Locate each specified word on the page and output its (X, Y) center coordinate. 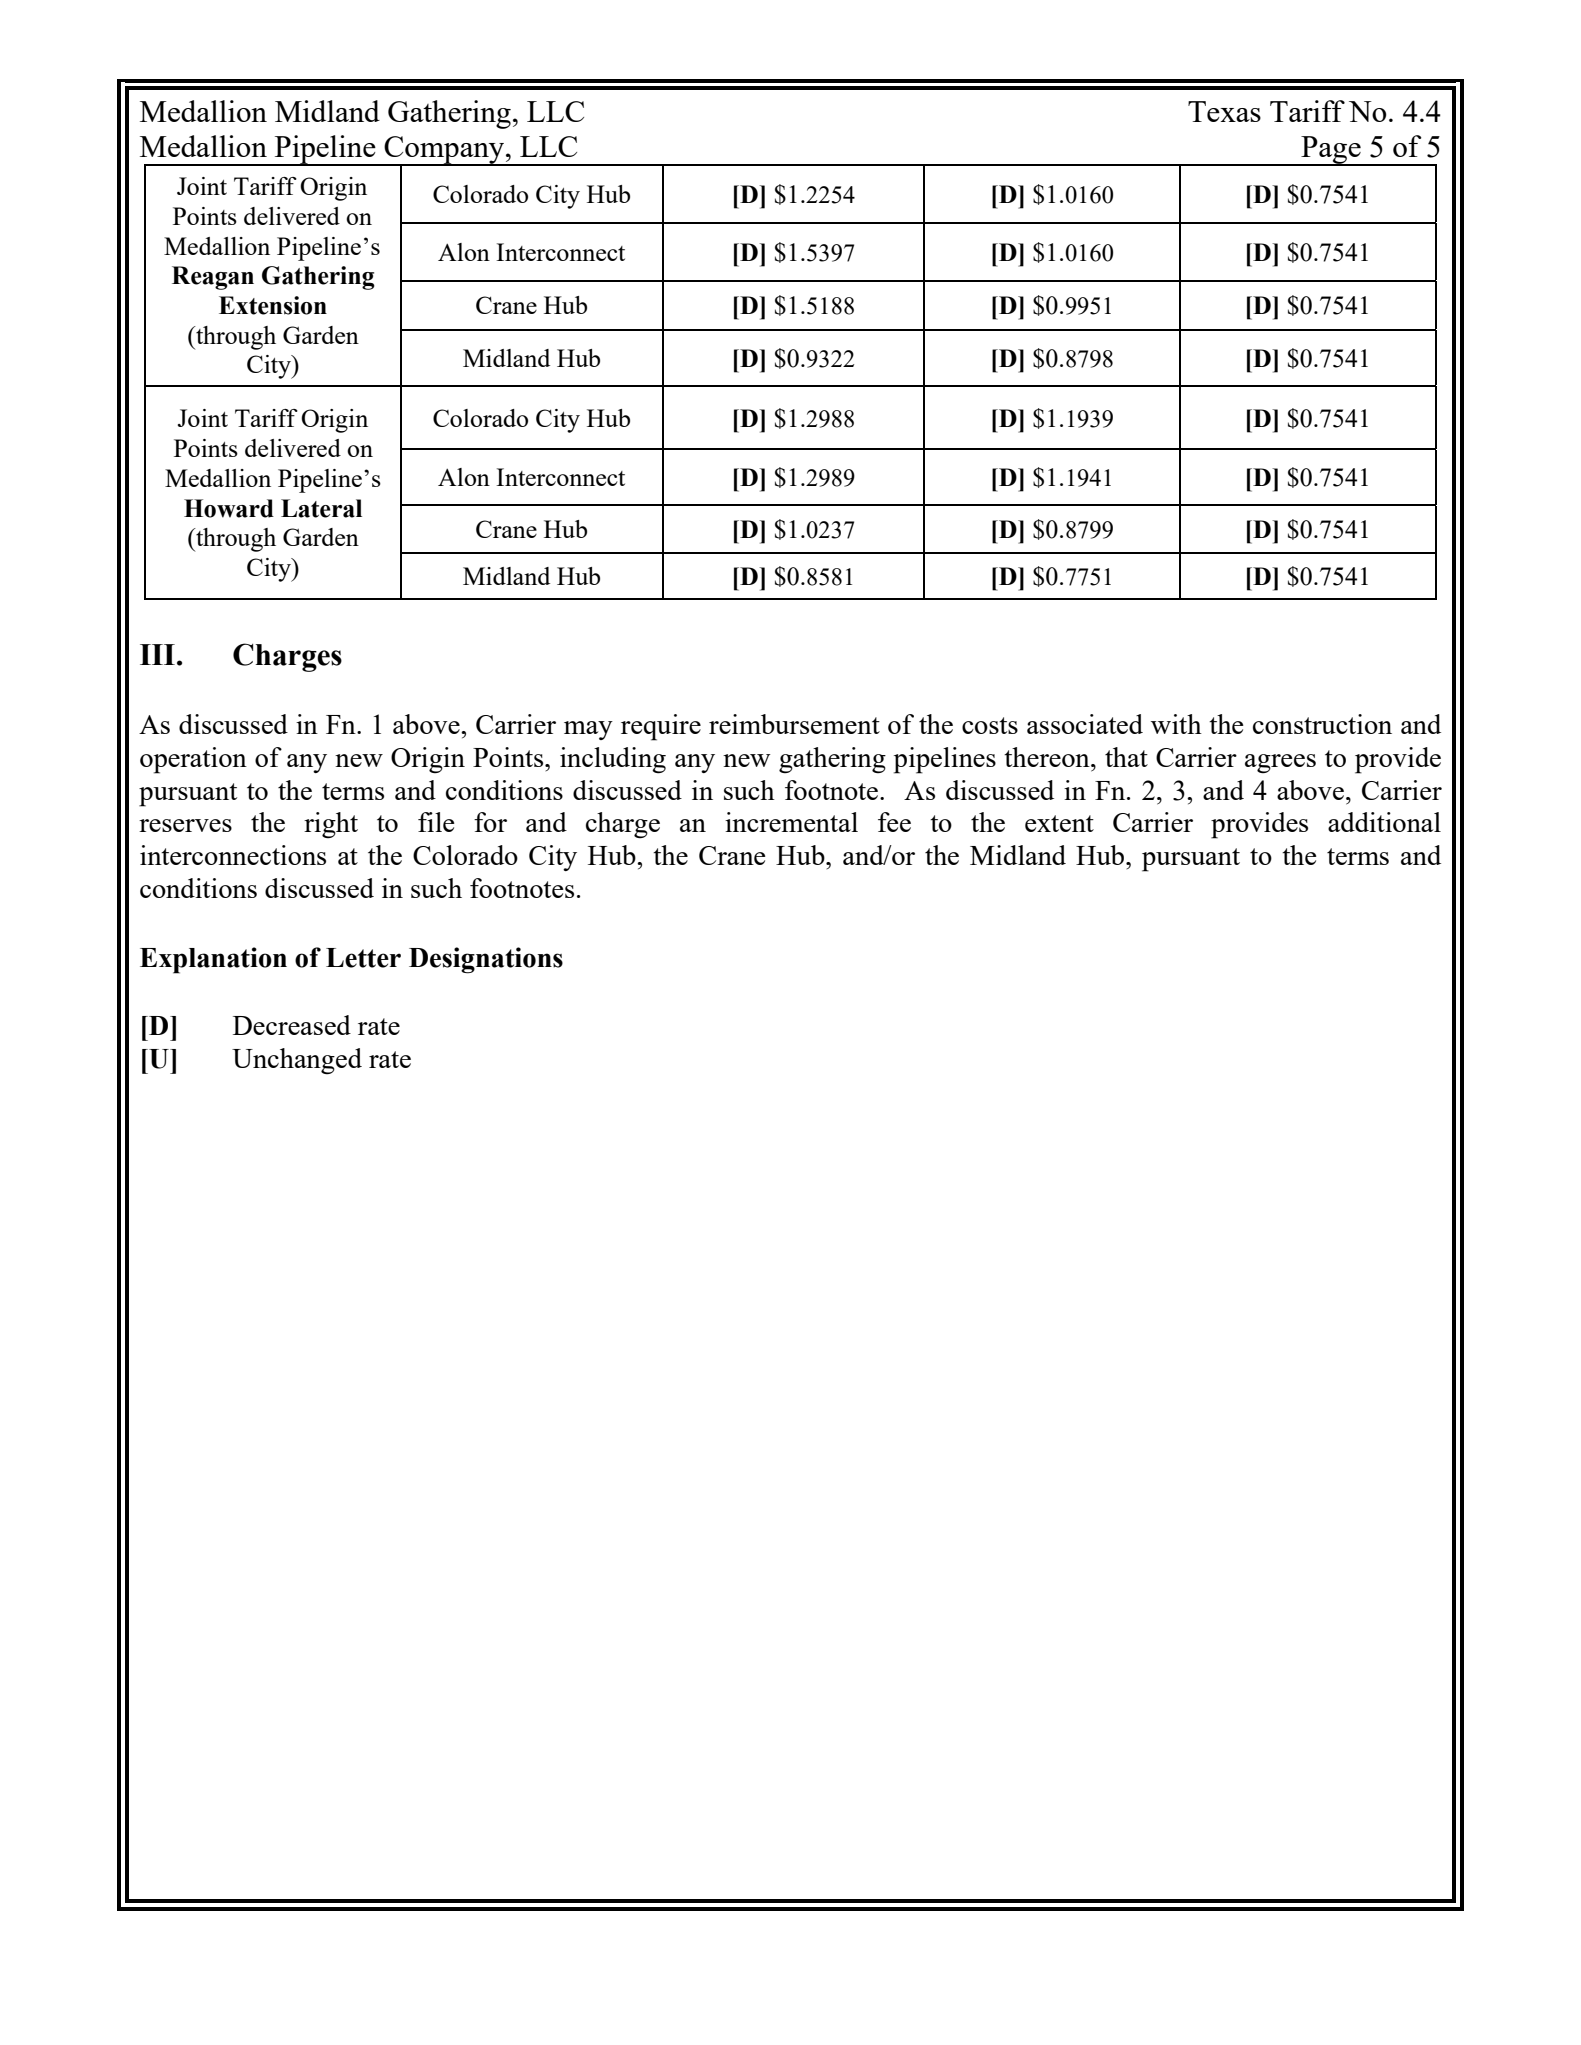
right (331, 825)
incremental (791, 822)
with (1176, 724)
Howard (229, 508)
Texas (1224, 111)
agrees (1280, 764)
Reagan (213, 278)
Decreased (292, 1025)
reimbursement (794, 724)
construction (1322, 724)
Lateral (321, 508)
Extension (273, 305)
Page (1331, 151)
